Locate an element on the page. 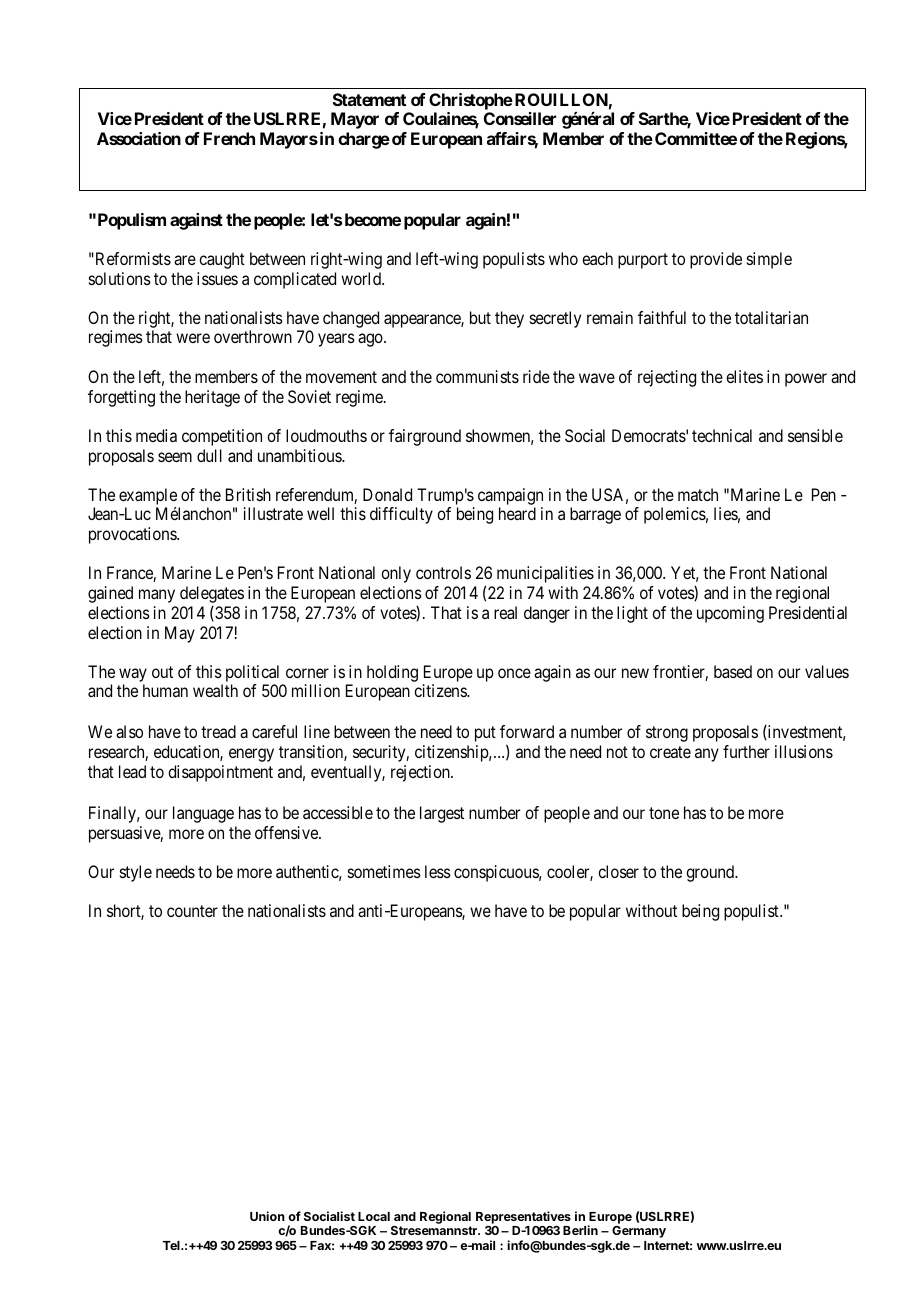 The image size is (924, 1308). wealth is located at coordinates (215, 690).
